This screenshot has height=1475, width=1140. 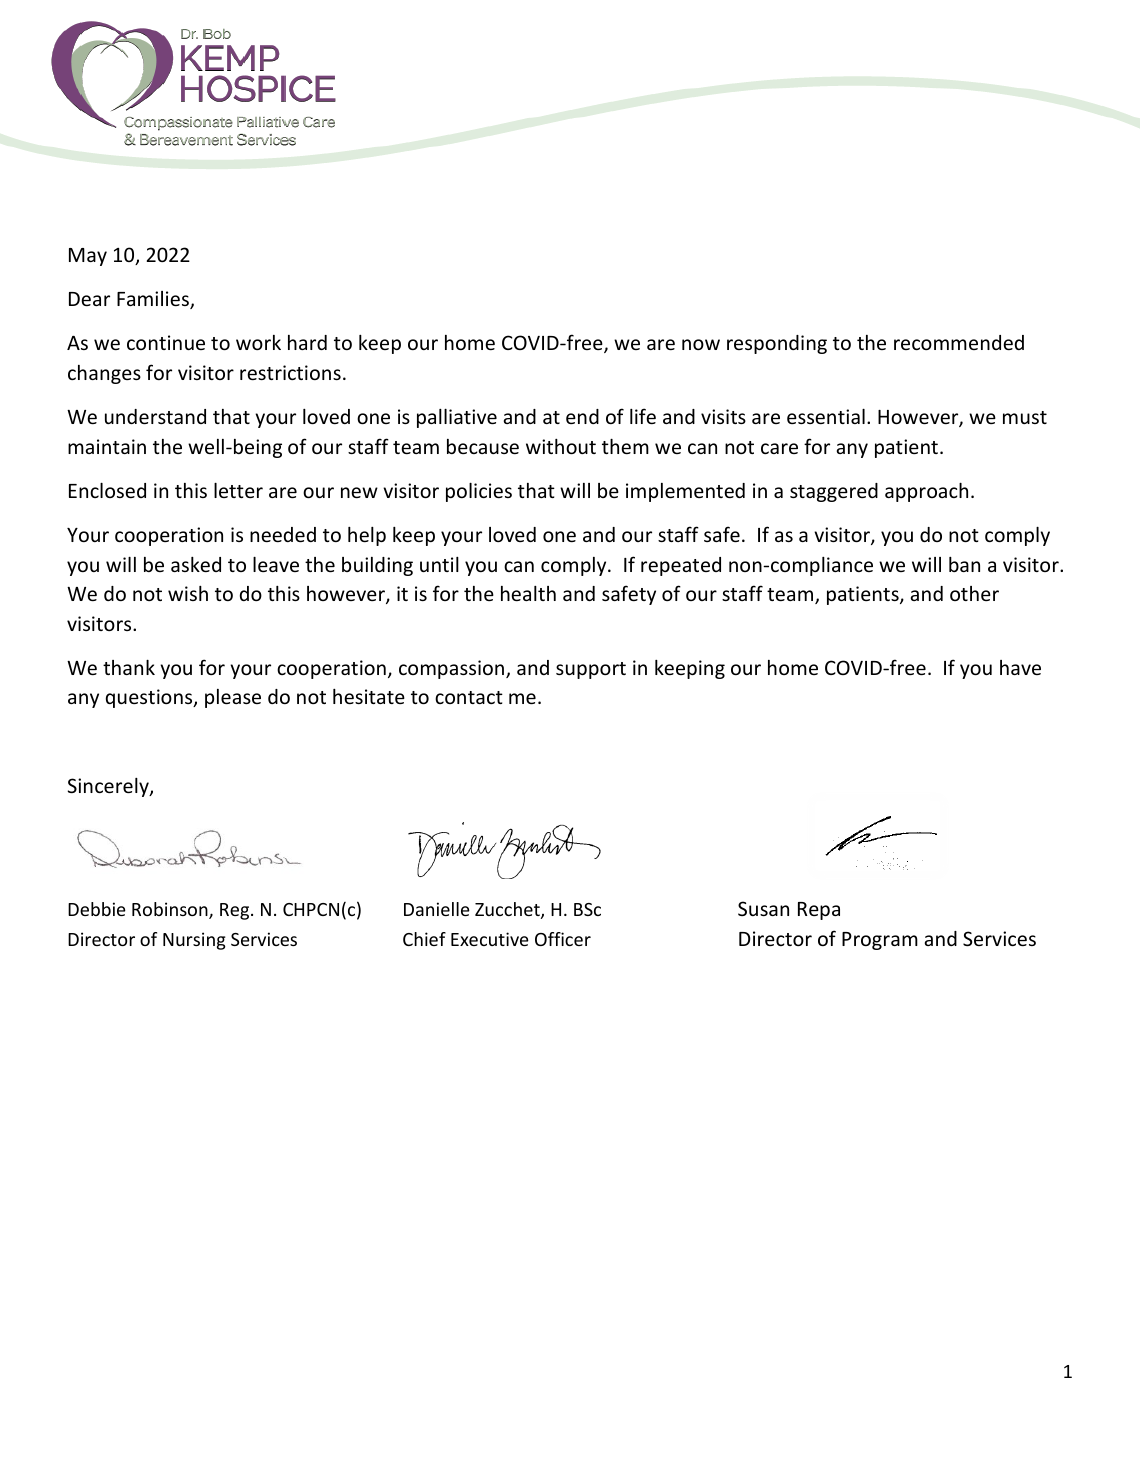 I want to click on have, so click(x=1020, y=667).
